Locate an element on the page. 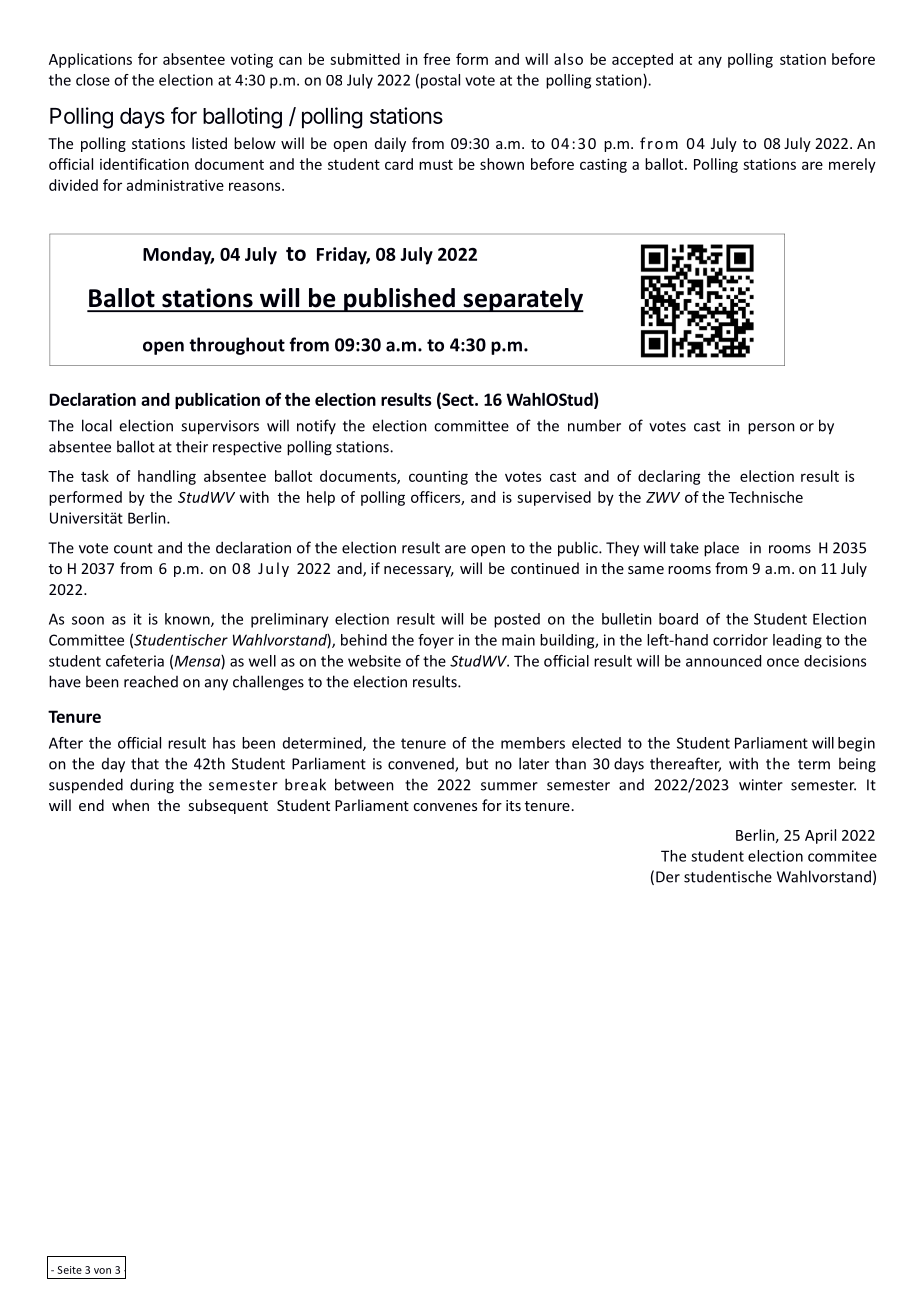  reached is located at coordinates (151, 681).
